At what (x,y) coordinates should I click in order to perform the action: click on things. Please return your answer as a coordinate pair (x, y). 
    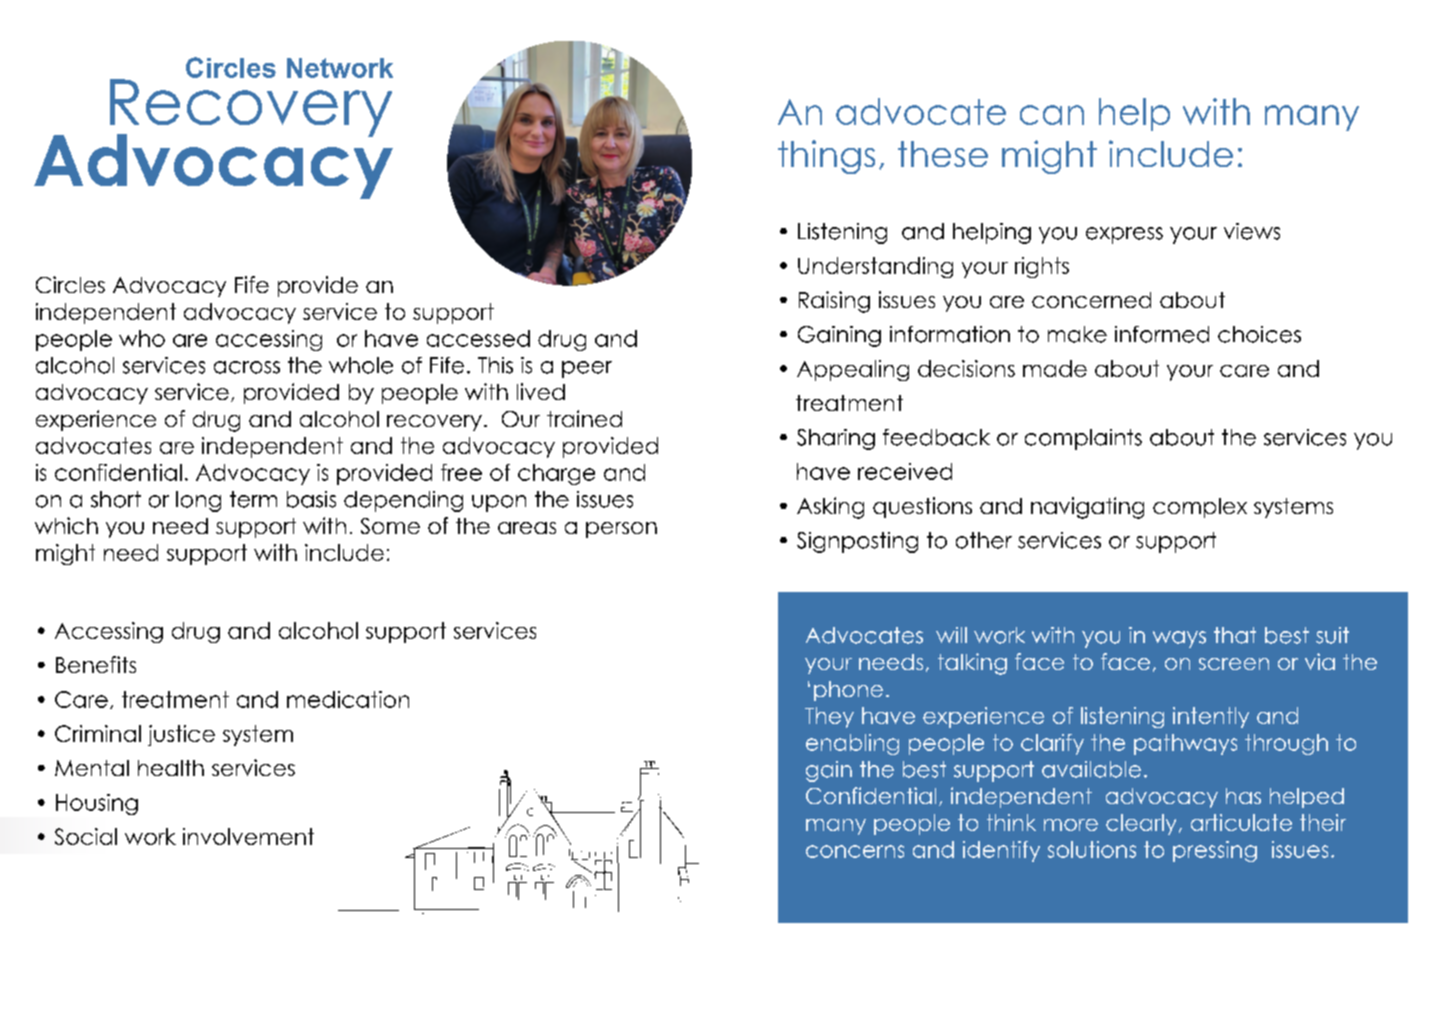
    Looking at the image, I should click on (826, 157).
